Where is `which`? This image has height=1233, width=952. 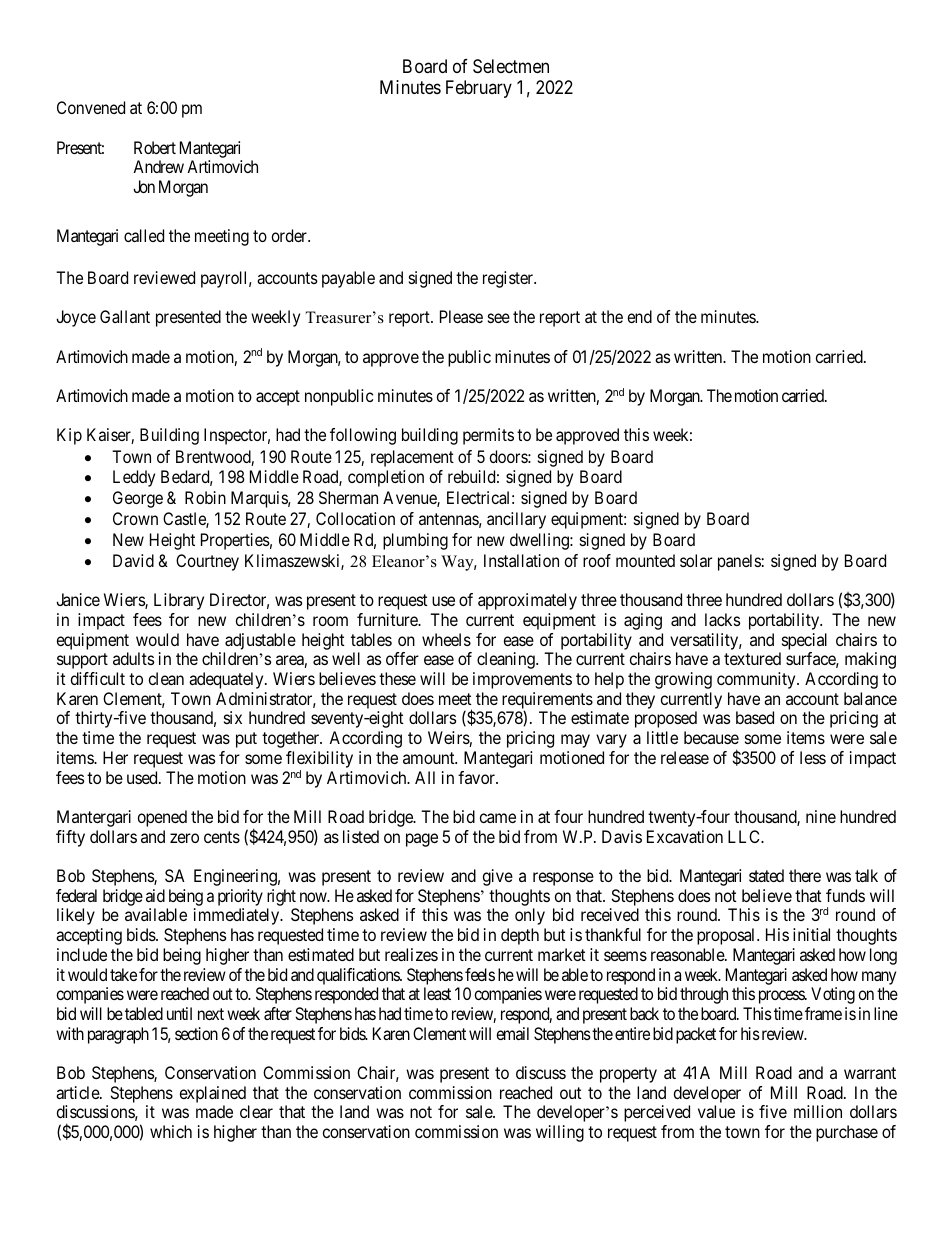
which is located at coordinates (171, 1131).
